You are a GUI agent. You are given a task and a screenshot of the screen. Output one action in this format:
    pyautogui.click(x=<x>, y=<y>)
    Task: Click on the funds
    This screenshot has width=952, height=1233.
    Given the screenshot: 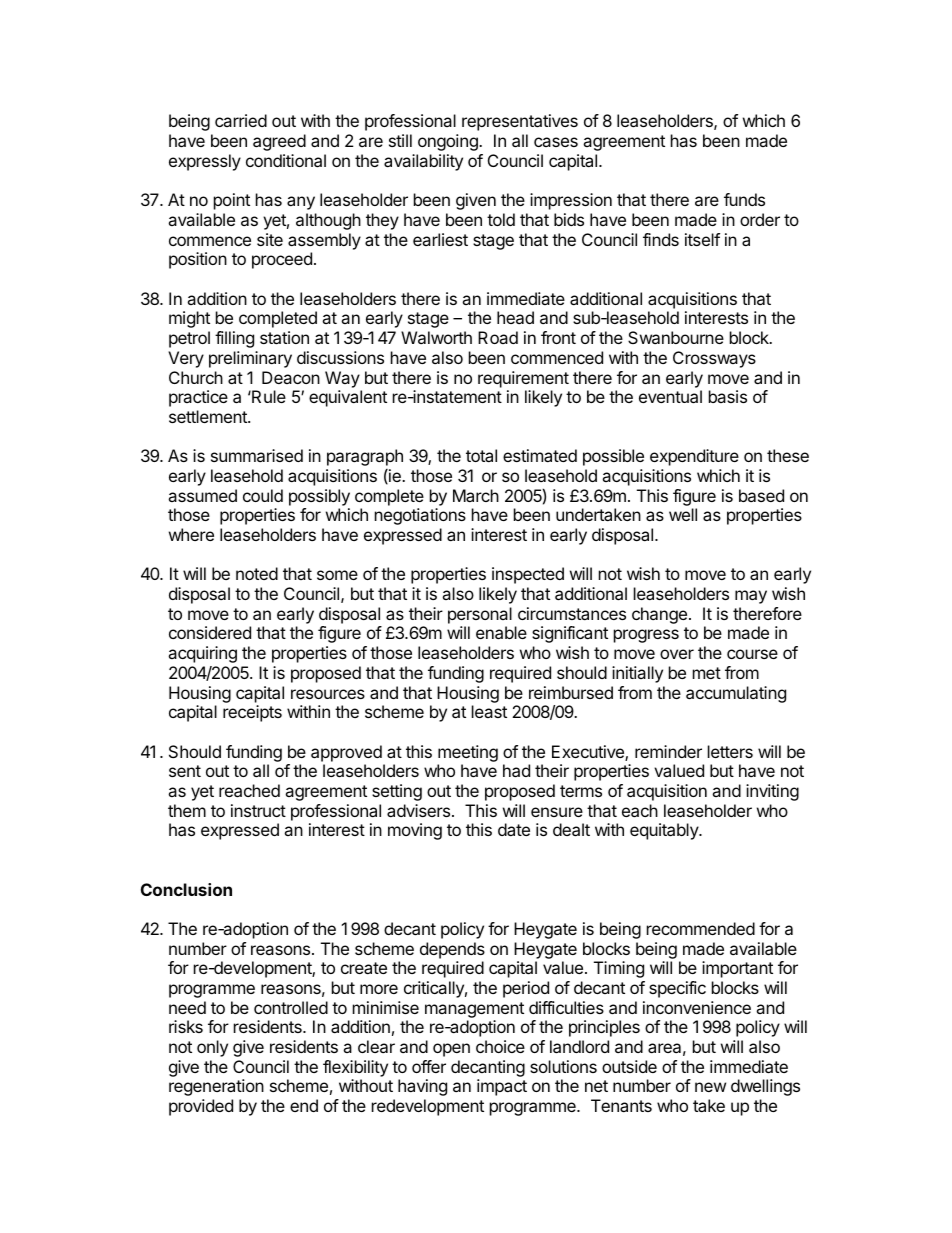 What is the action you would take?
    pyautogui.click(x=744, y=199)
